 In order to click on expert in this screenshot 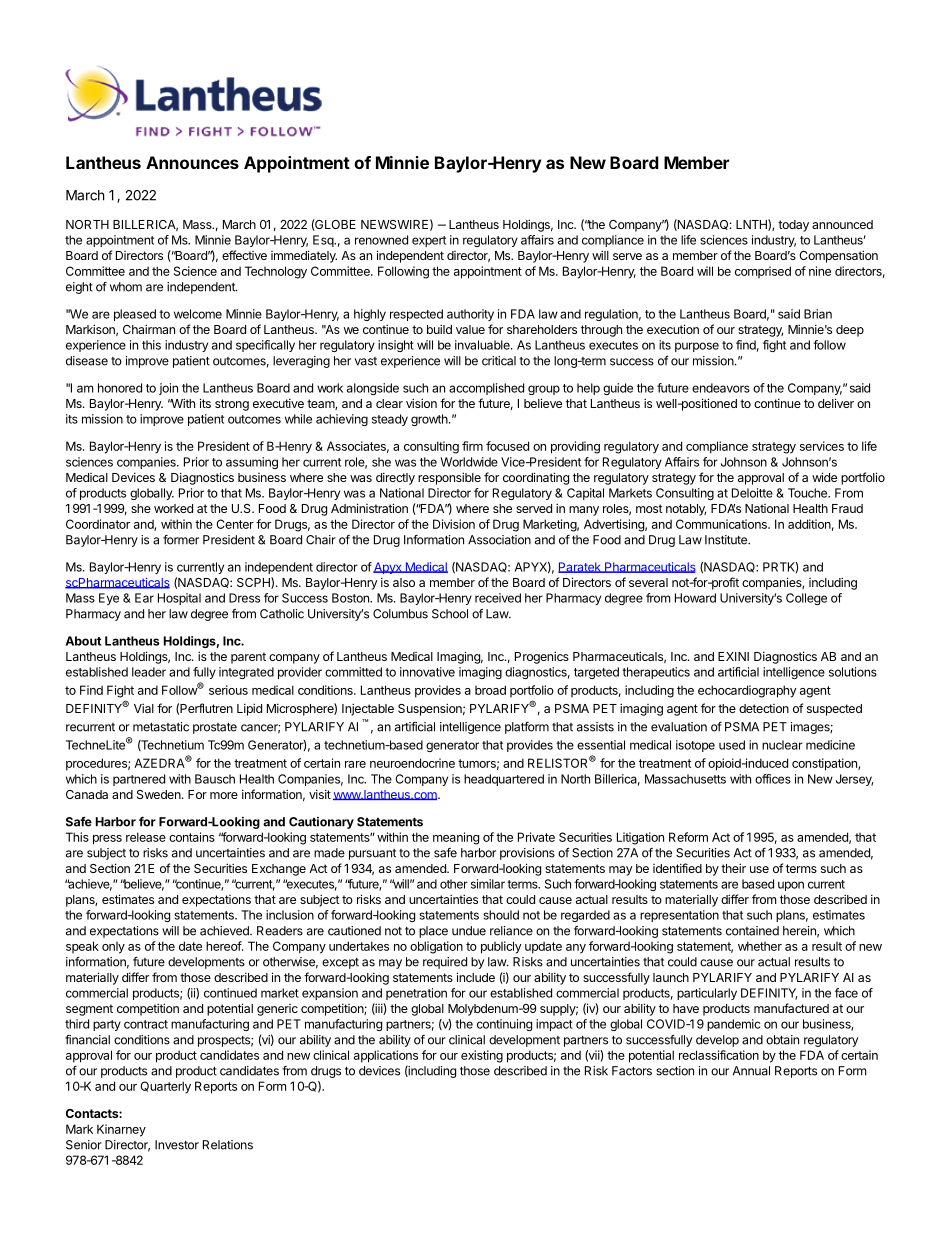, I will do `click(429, 241)`.
